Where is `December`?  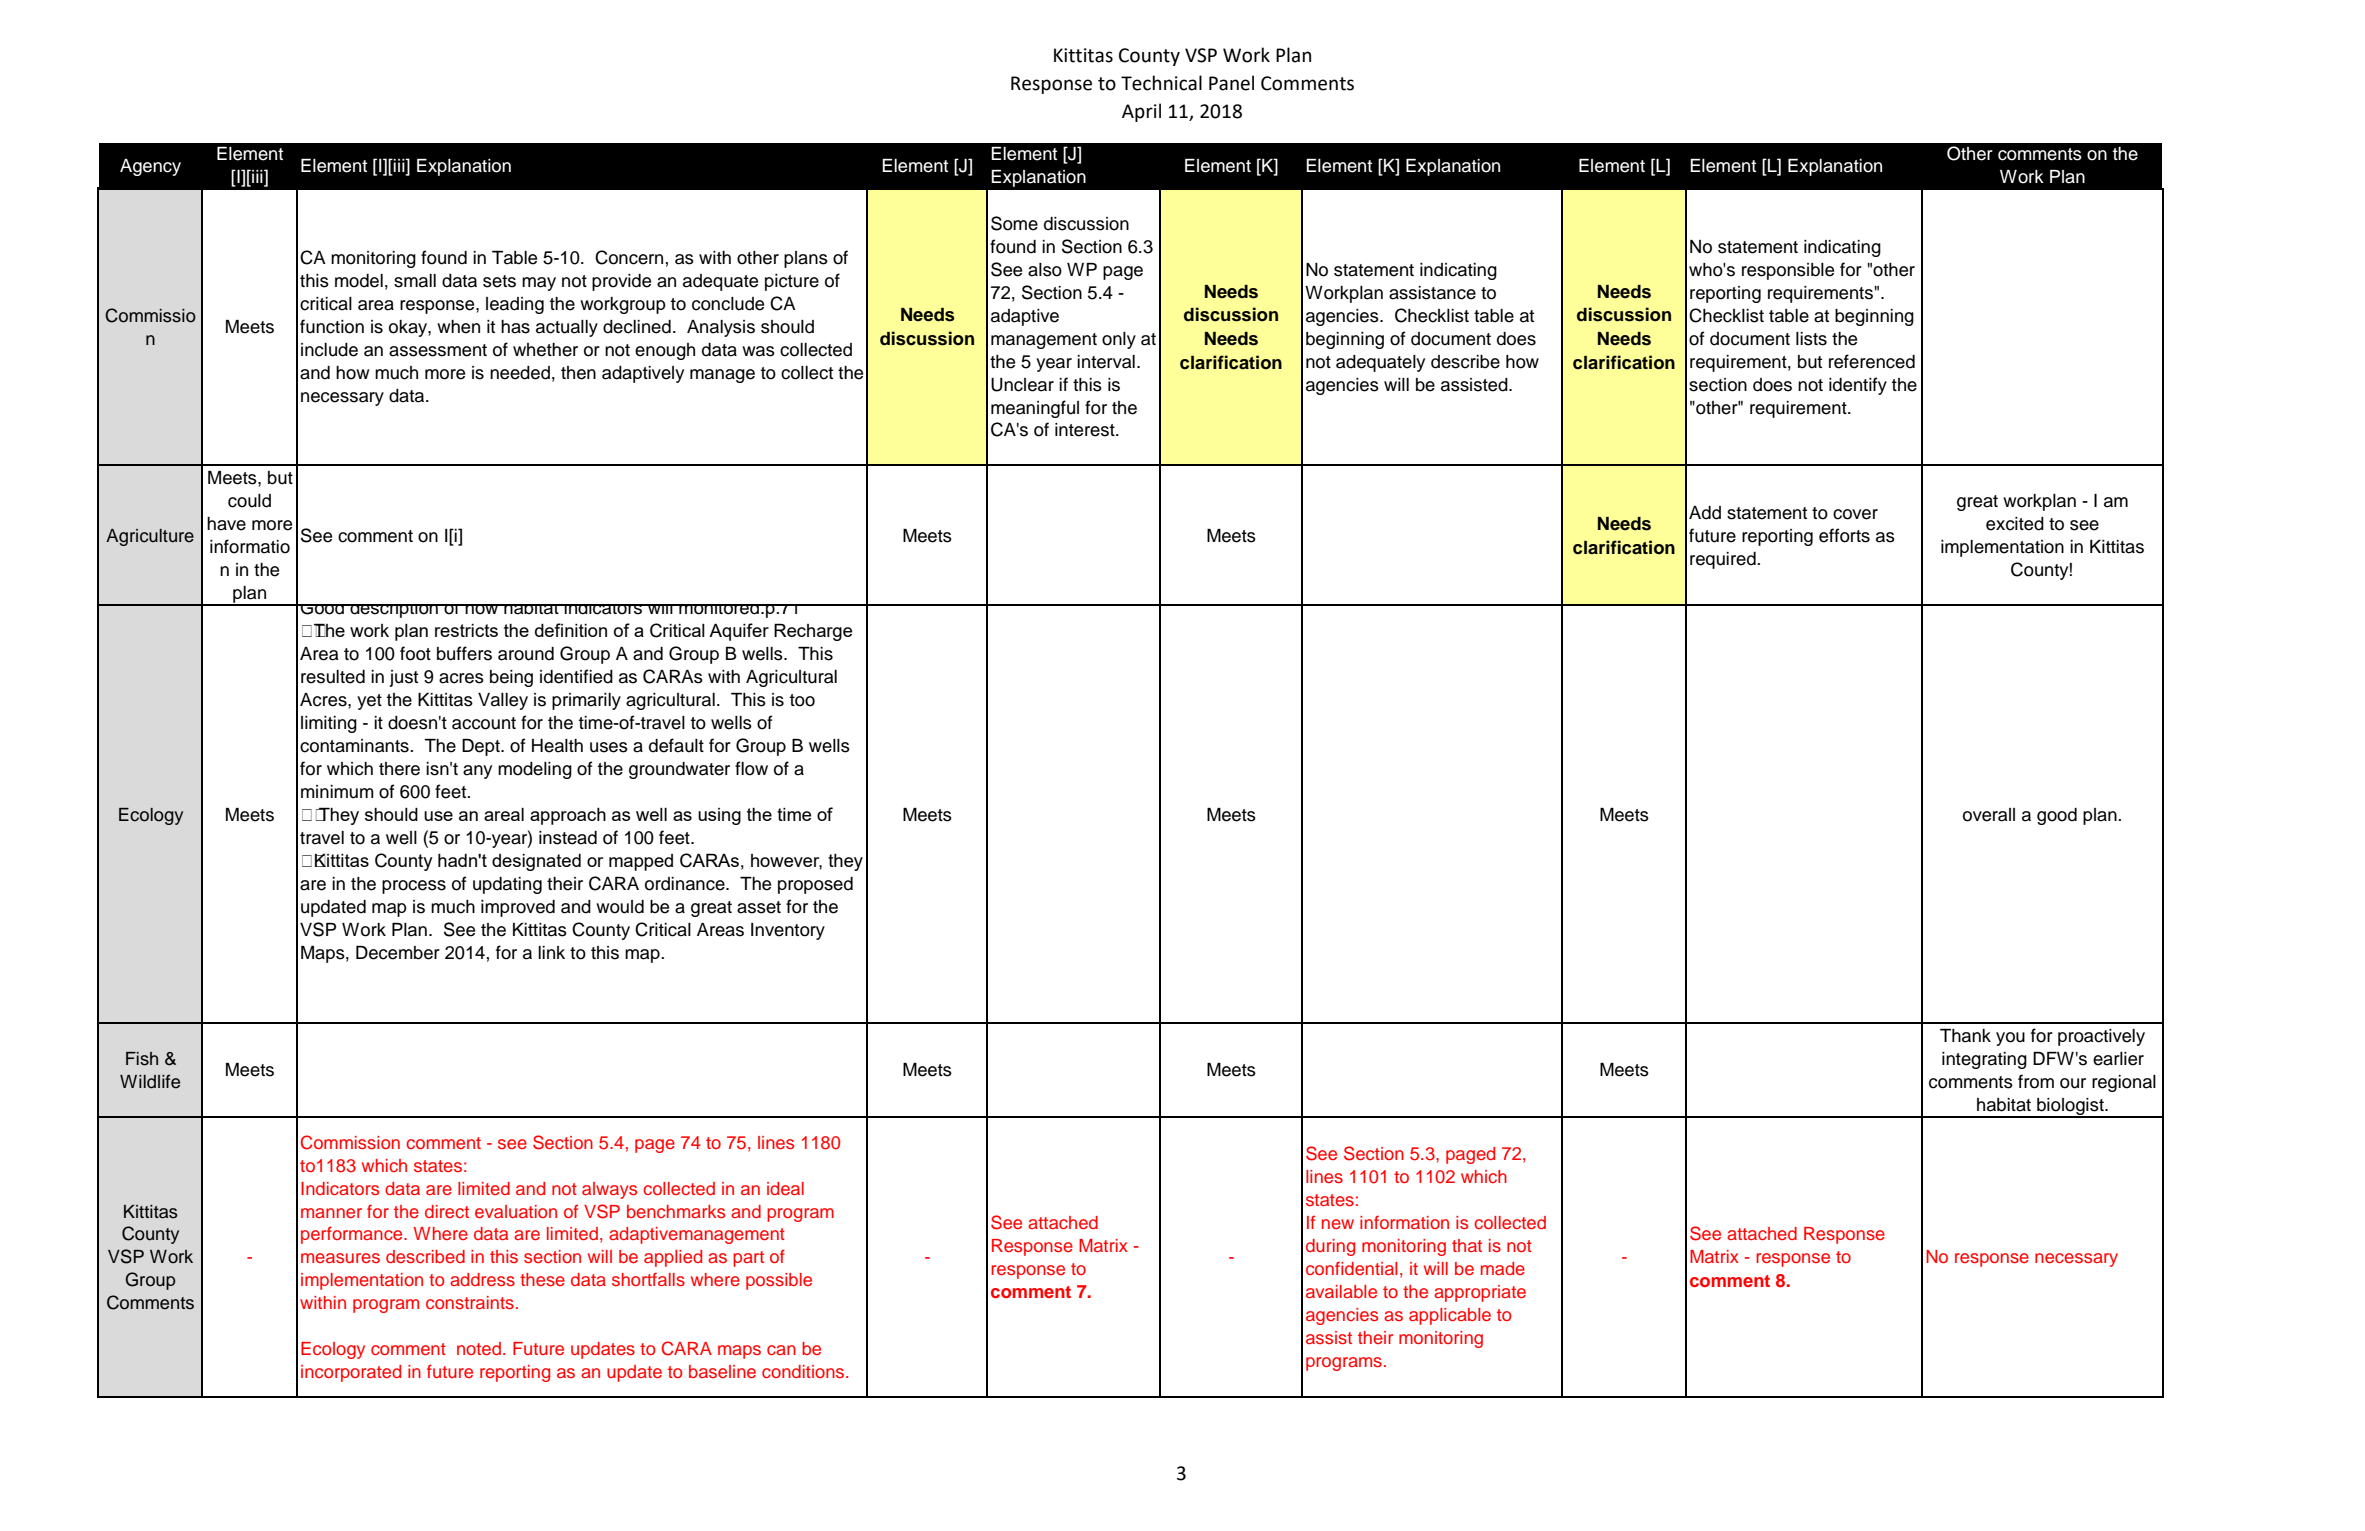
December is located at coordinates (398, 953).
